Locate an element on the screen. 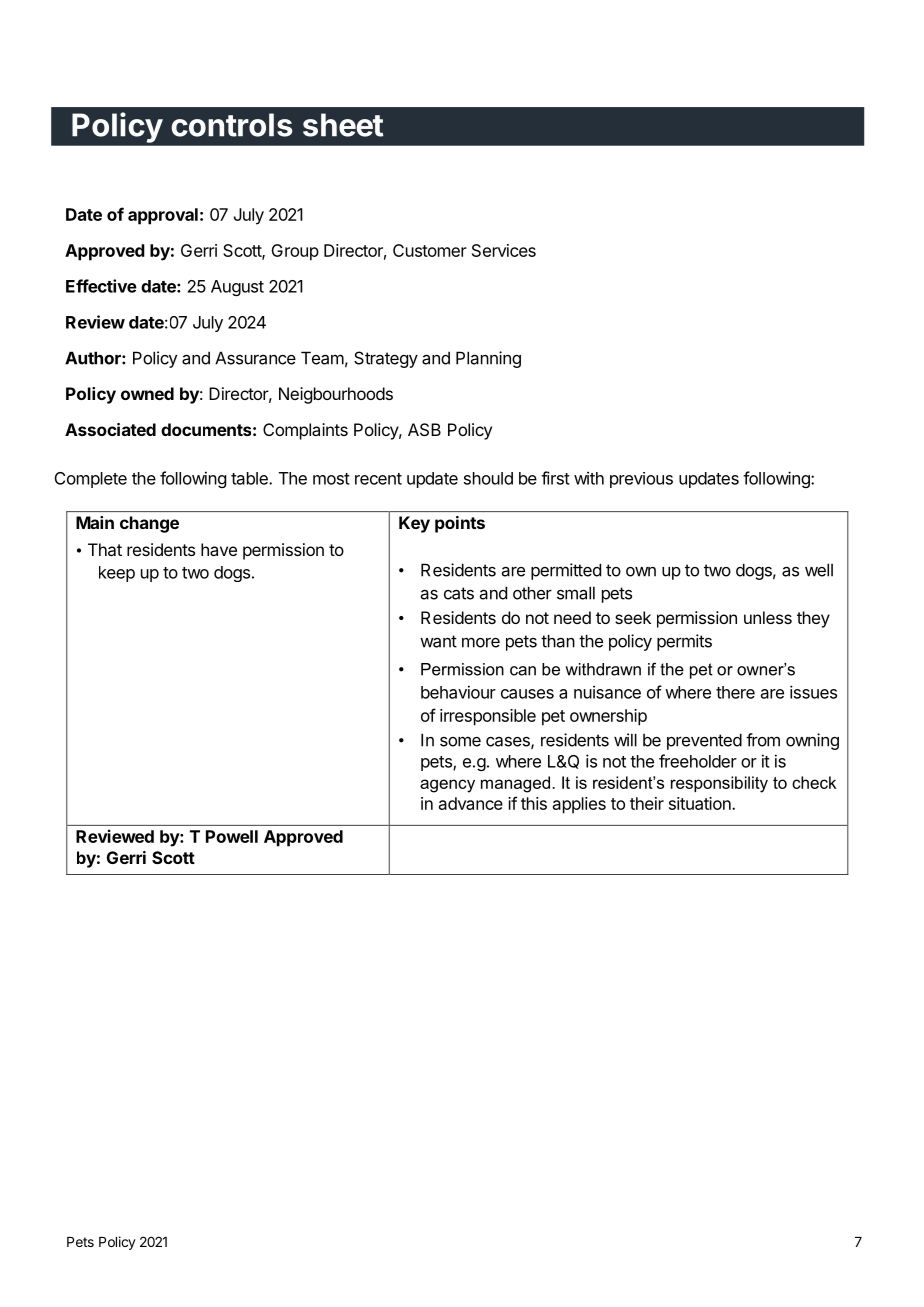 The width and height of the screenshot is (924, 1307). cats is located at coordinates (459, 593).
